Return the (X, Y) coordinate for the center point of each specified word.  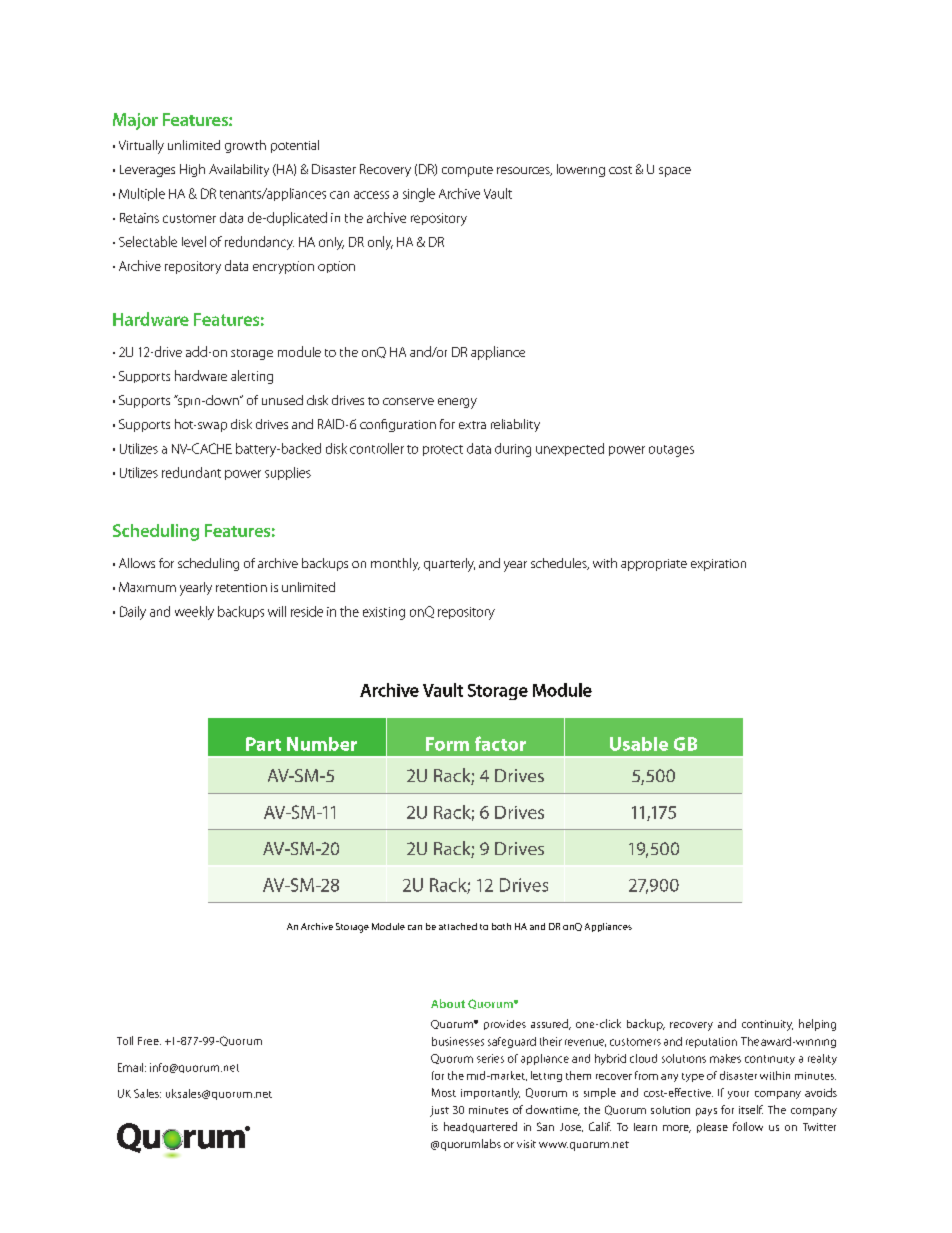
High (192, 170)
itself (751, 1109)
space (675, 172)
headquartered (480, 1127)
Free (149, 1041)
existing (384, 613)
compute (467, 171)
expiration (718, 565)
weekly (194, 613)
